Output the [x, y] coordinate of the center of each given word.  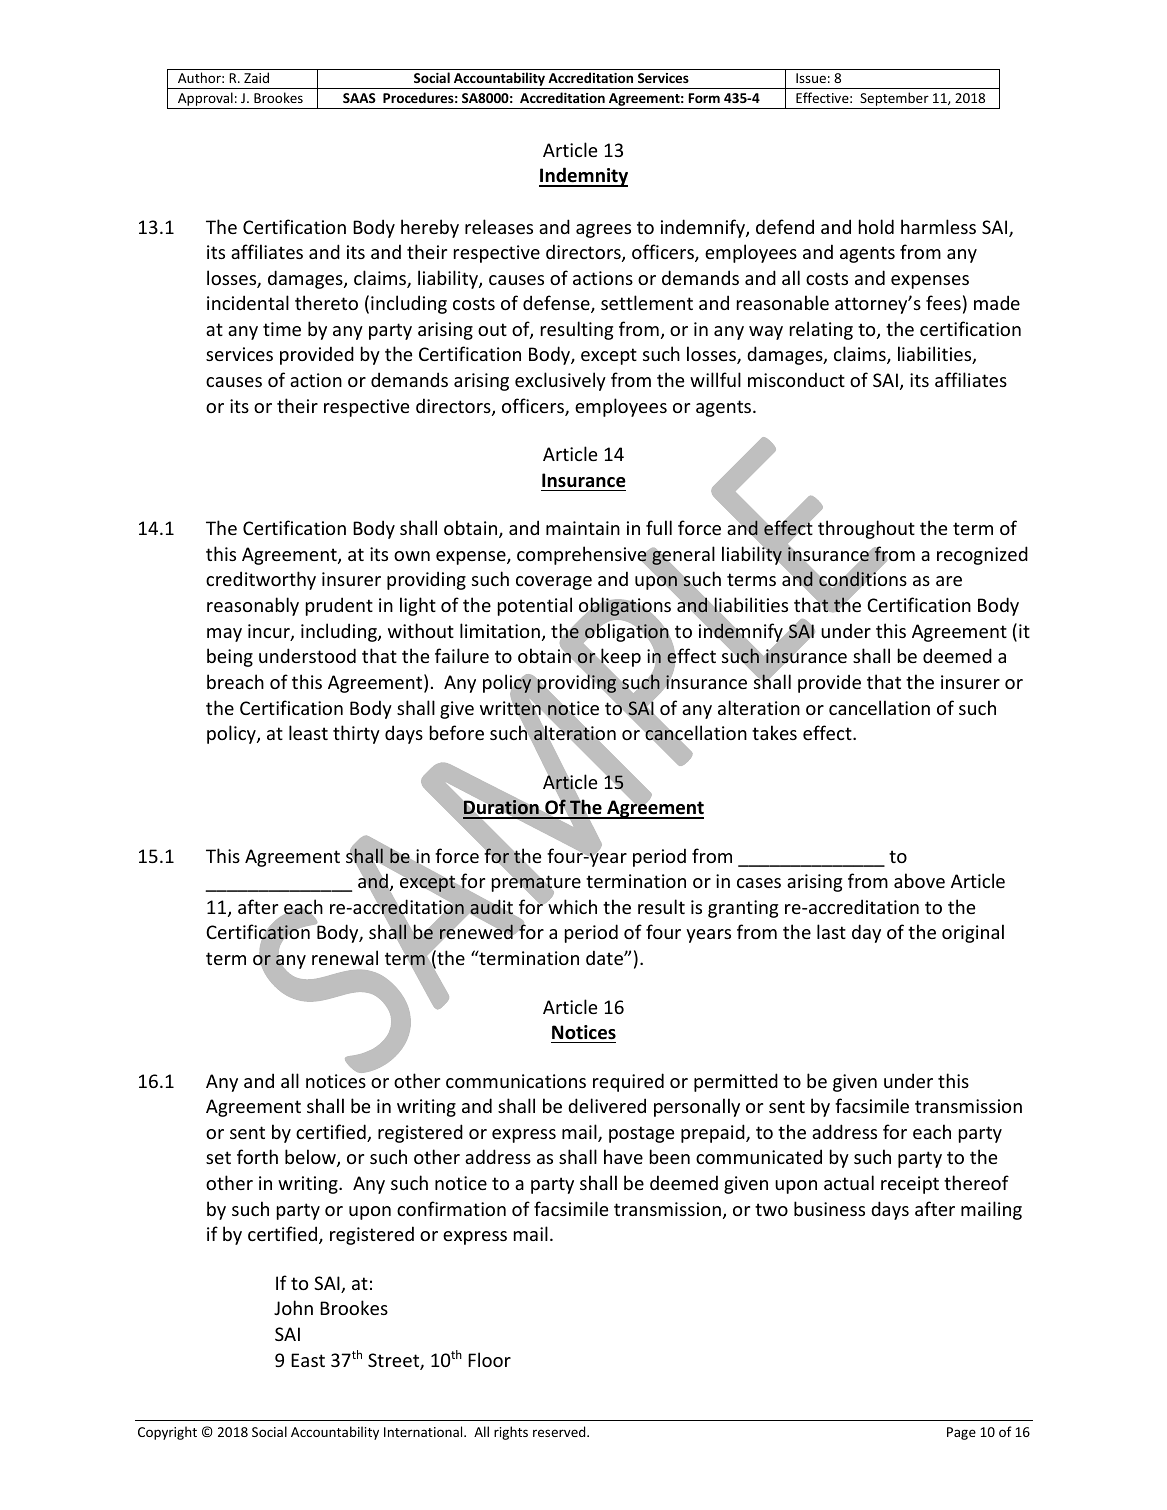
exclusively [560, 381]
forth [257, 1156]
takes [774, 732]
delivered [607, 1105]
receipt [910, 1185]
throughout [866, 529]
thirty [356, 734]
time [282, 329]
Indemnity [583, 177]
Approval [205, 100]
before [457, 732]
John [293, 1307]
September [894, 100]
